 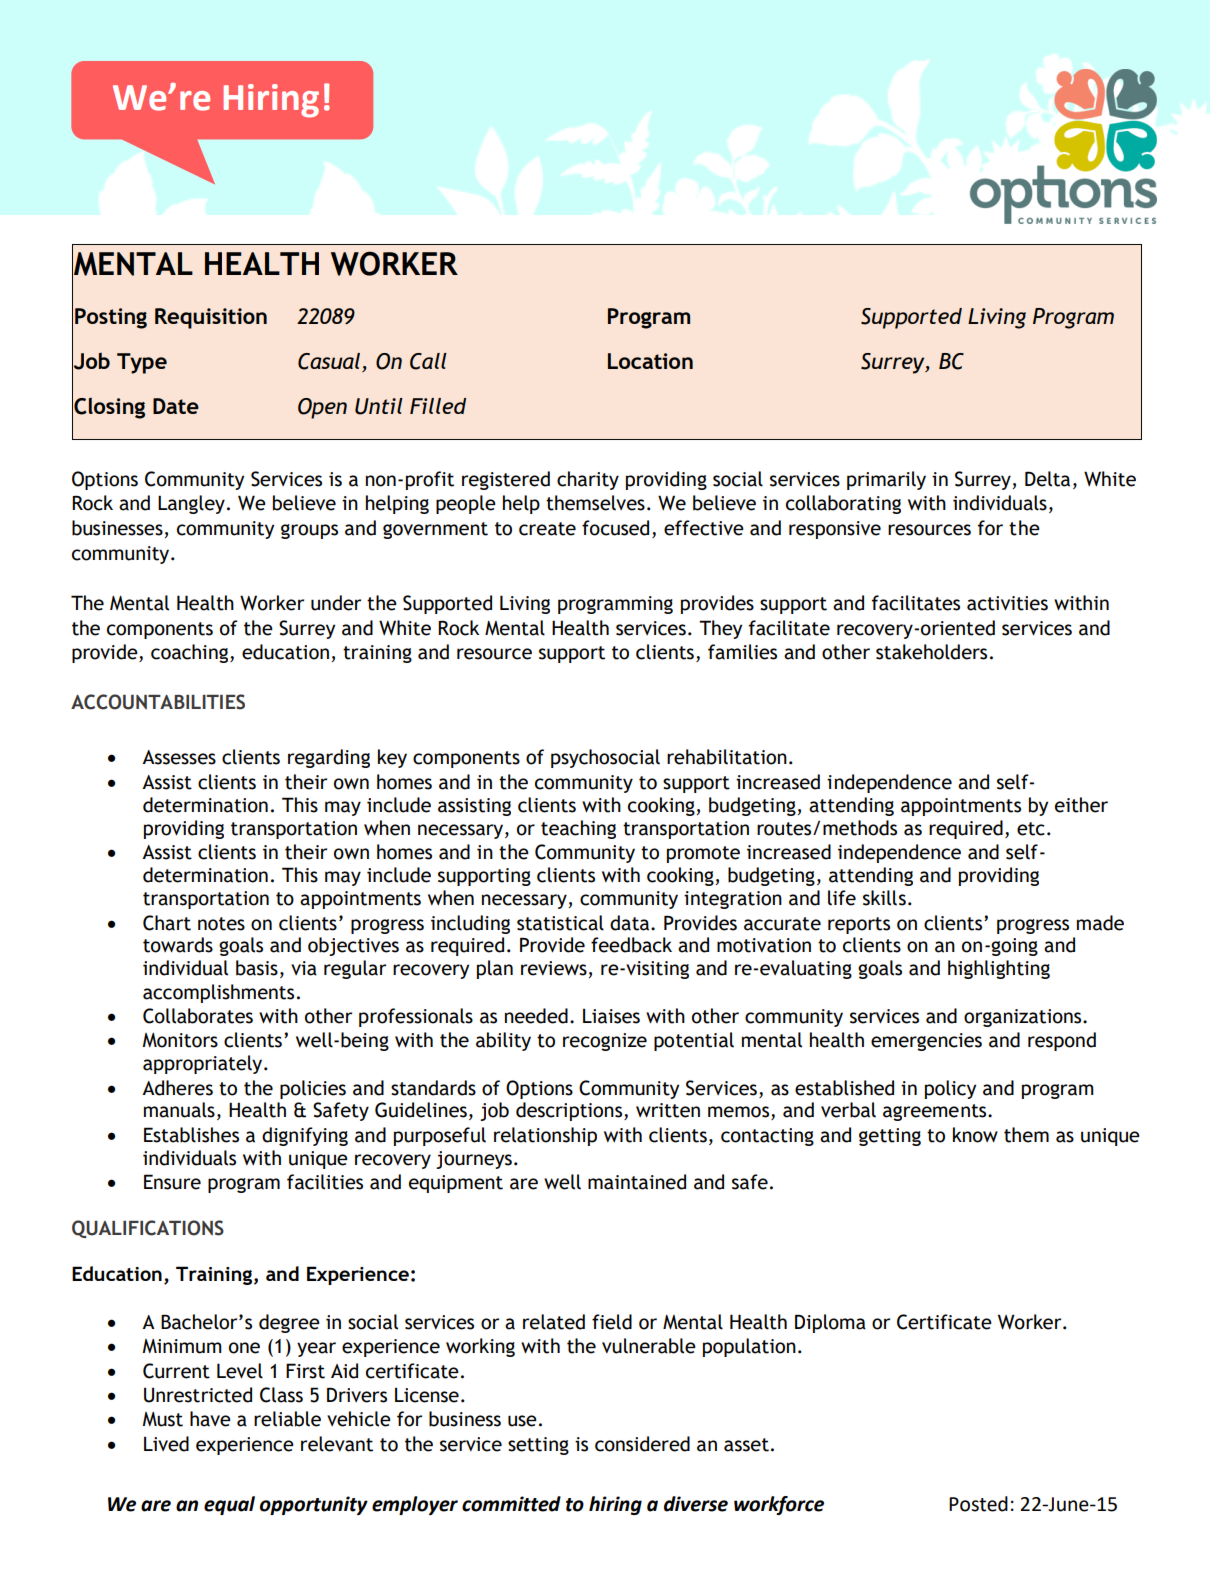 What do you see at coordinates (211, 318) in the image?
I see `Requisition` at bounding box center [211, 318].
